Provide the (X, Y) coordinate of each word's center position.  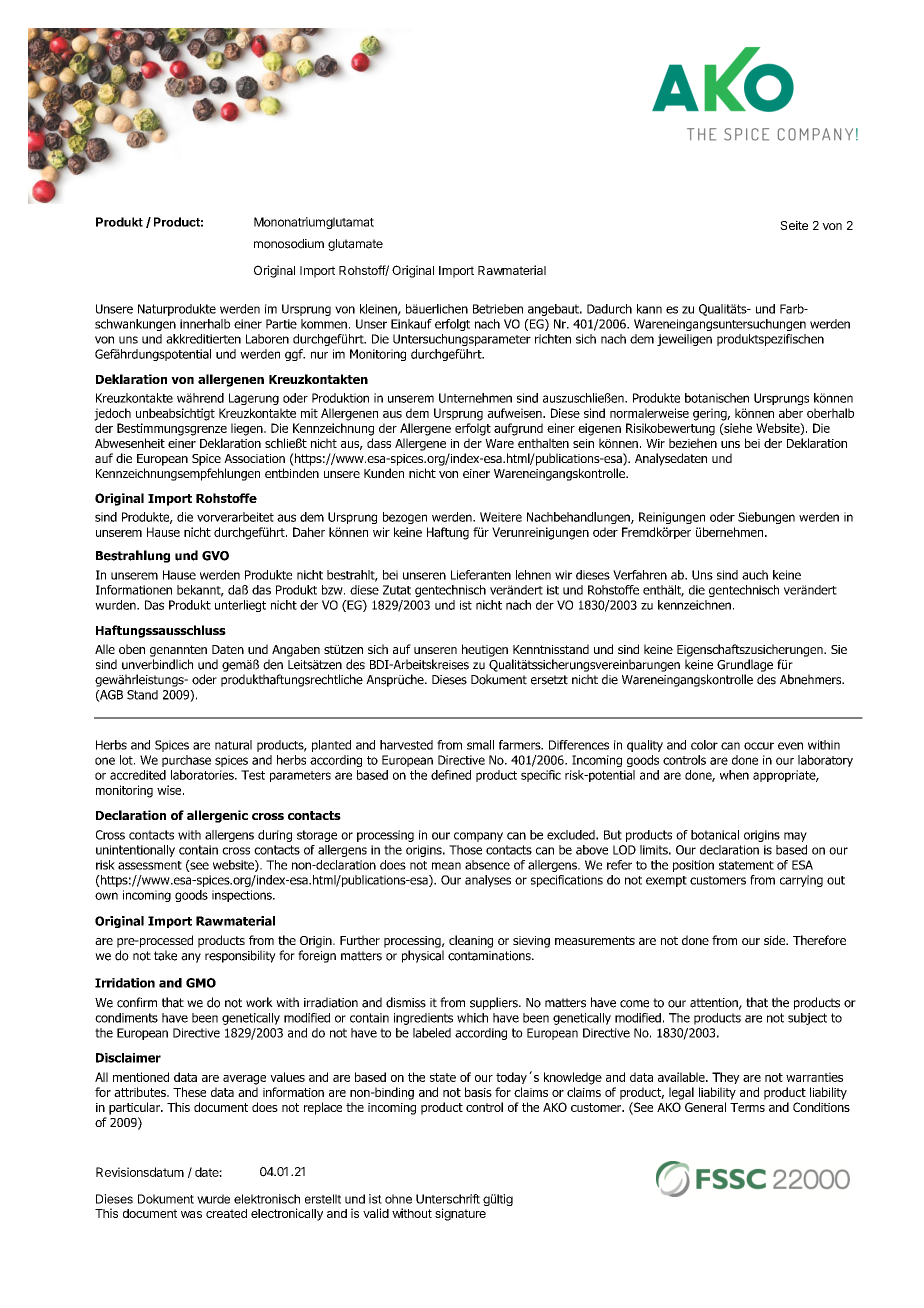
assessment (150, 865)
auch (755, 575)
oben (132, 649)
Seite (794, 225)
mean (446, 866)
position (693, 866)
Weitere (501, 517)
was (191, 1214)
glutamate (355, 245)
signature (460, 1214)
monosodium (289, 244)
